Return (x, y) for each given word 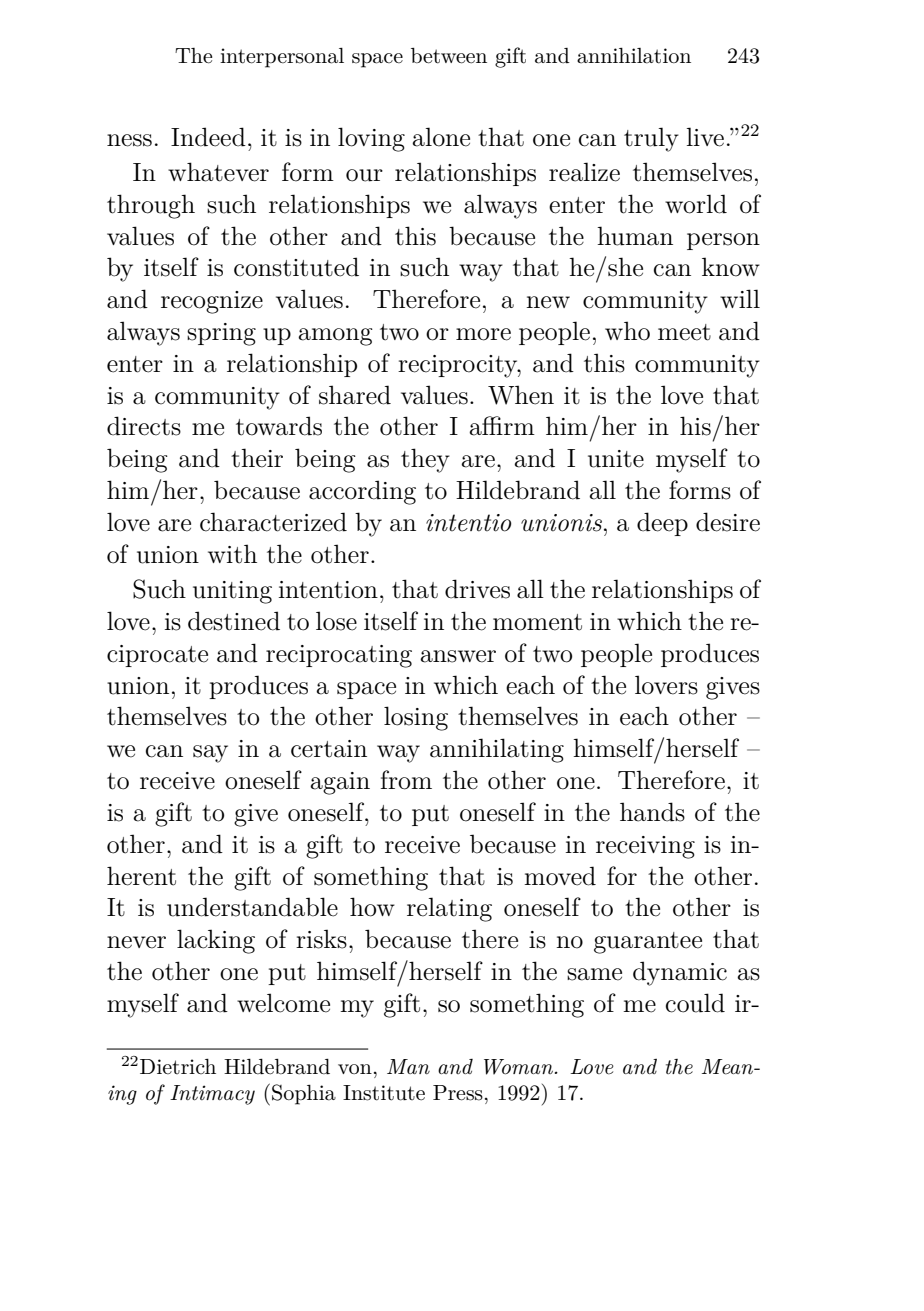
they (425, 460)
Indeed (208, 137)
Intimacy (212, 1095)
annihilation (634, 56)
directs (144, 426)
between (449, 56)
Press (458, 1093)
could (695, 1003)
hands (652, 812)
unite (616, 459)
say (210, 754)
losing (416, 718)
